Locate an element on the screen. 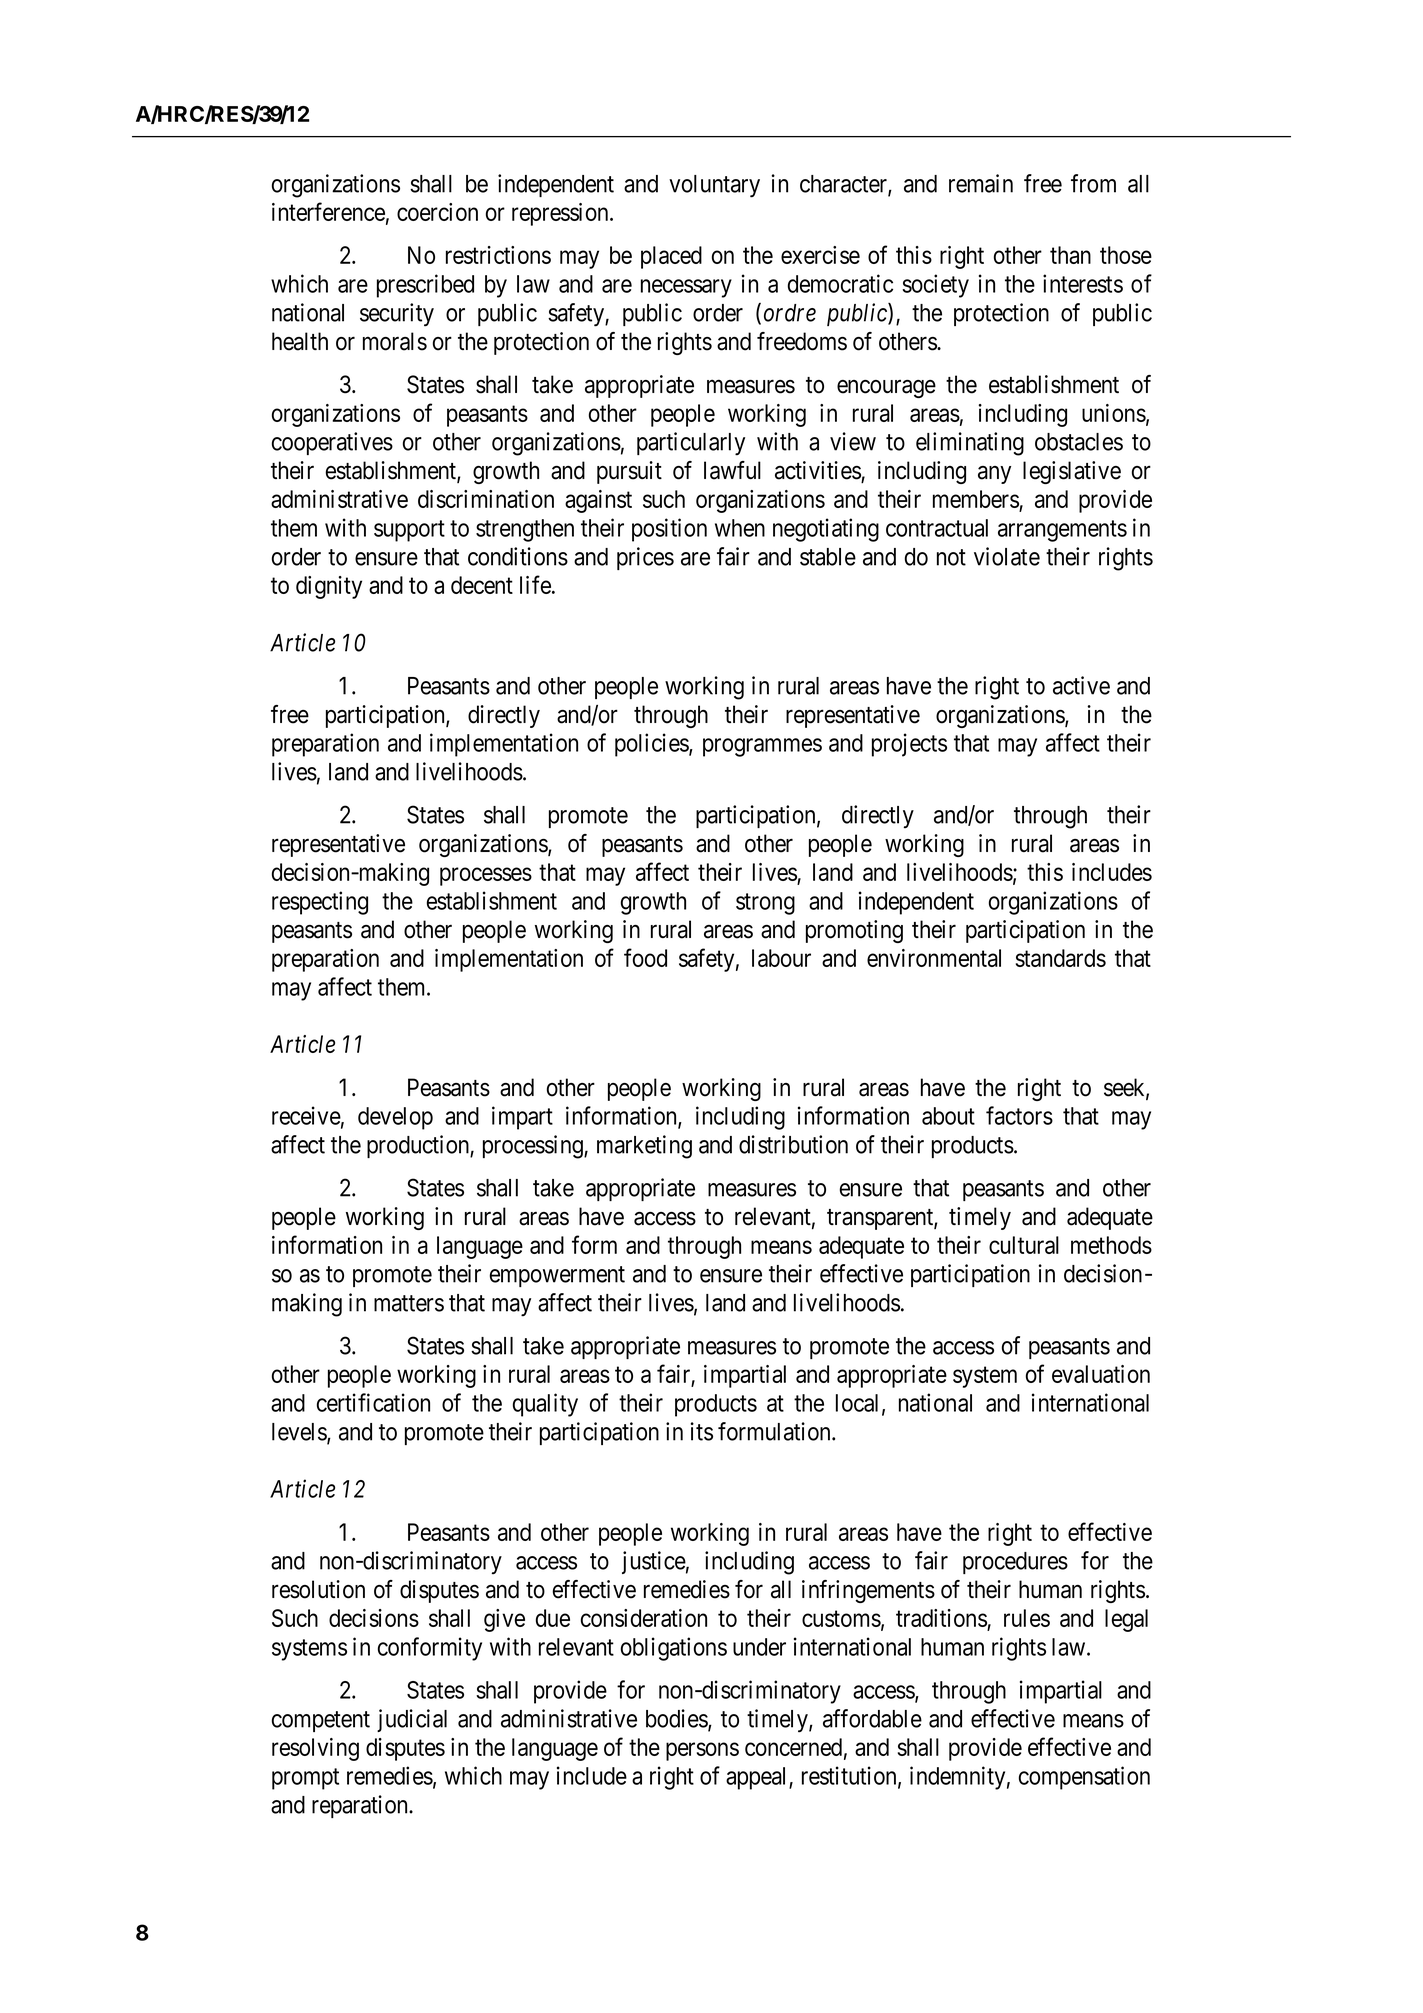 The image size is (1423, 2013). than is located at coordinates (1070, 255).
